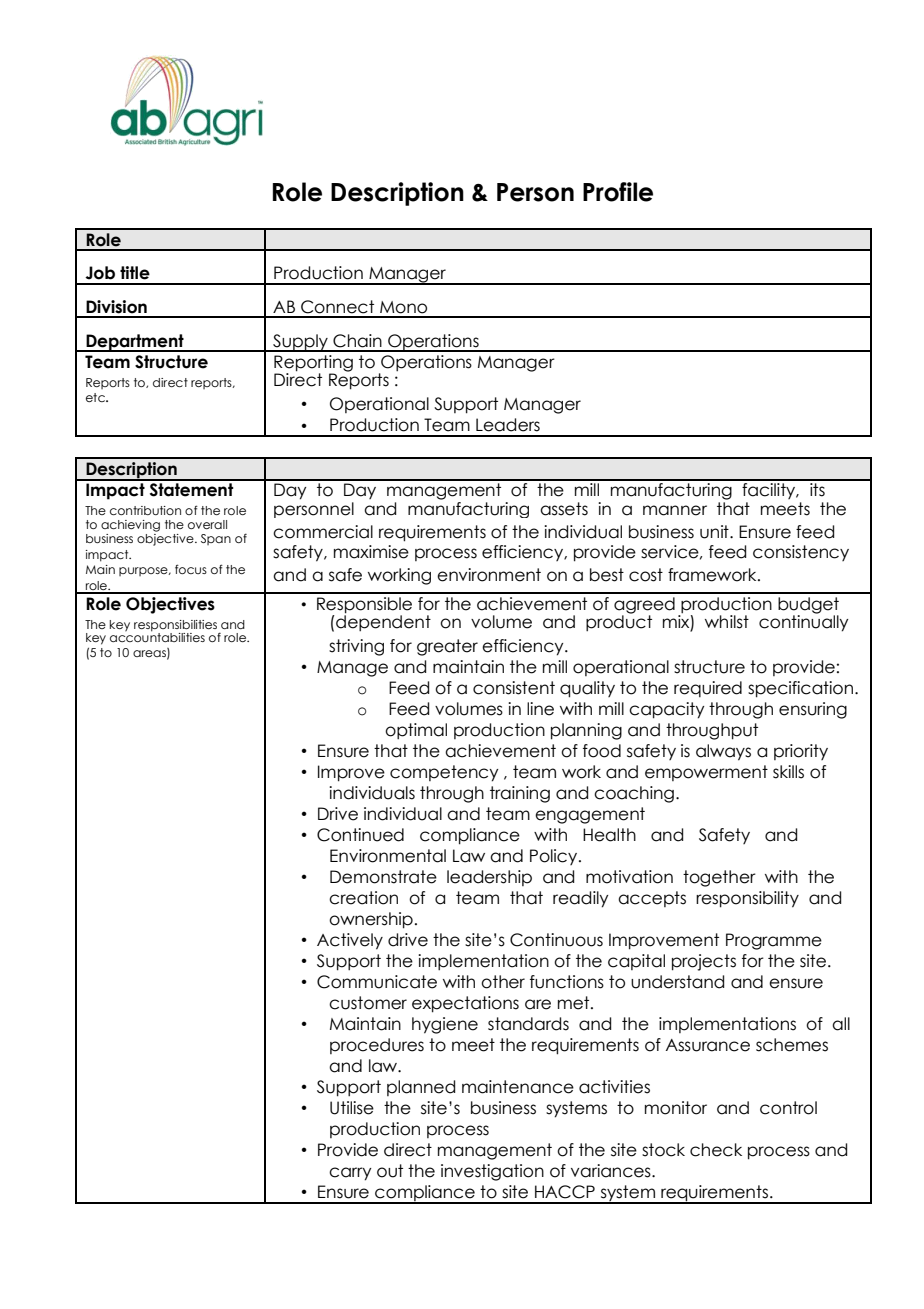 The width and height of the screenshot is (924, 1309). Describe the element at coordinates (708, 689) in the screenshot. I see `required` at that location.
